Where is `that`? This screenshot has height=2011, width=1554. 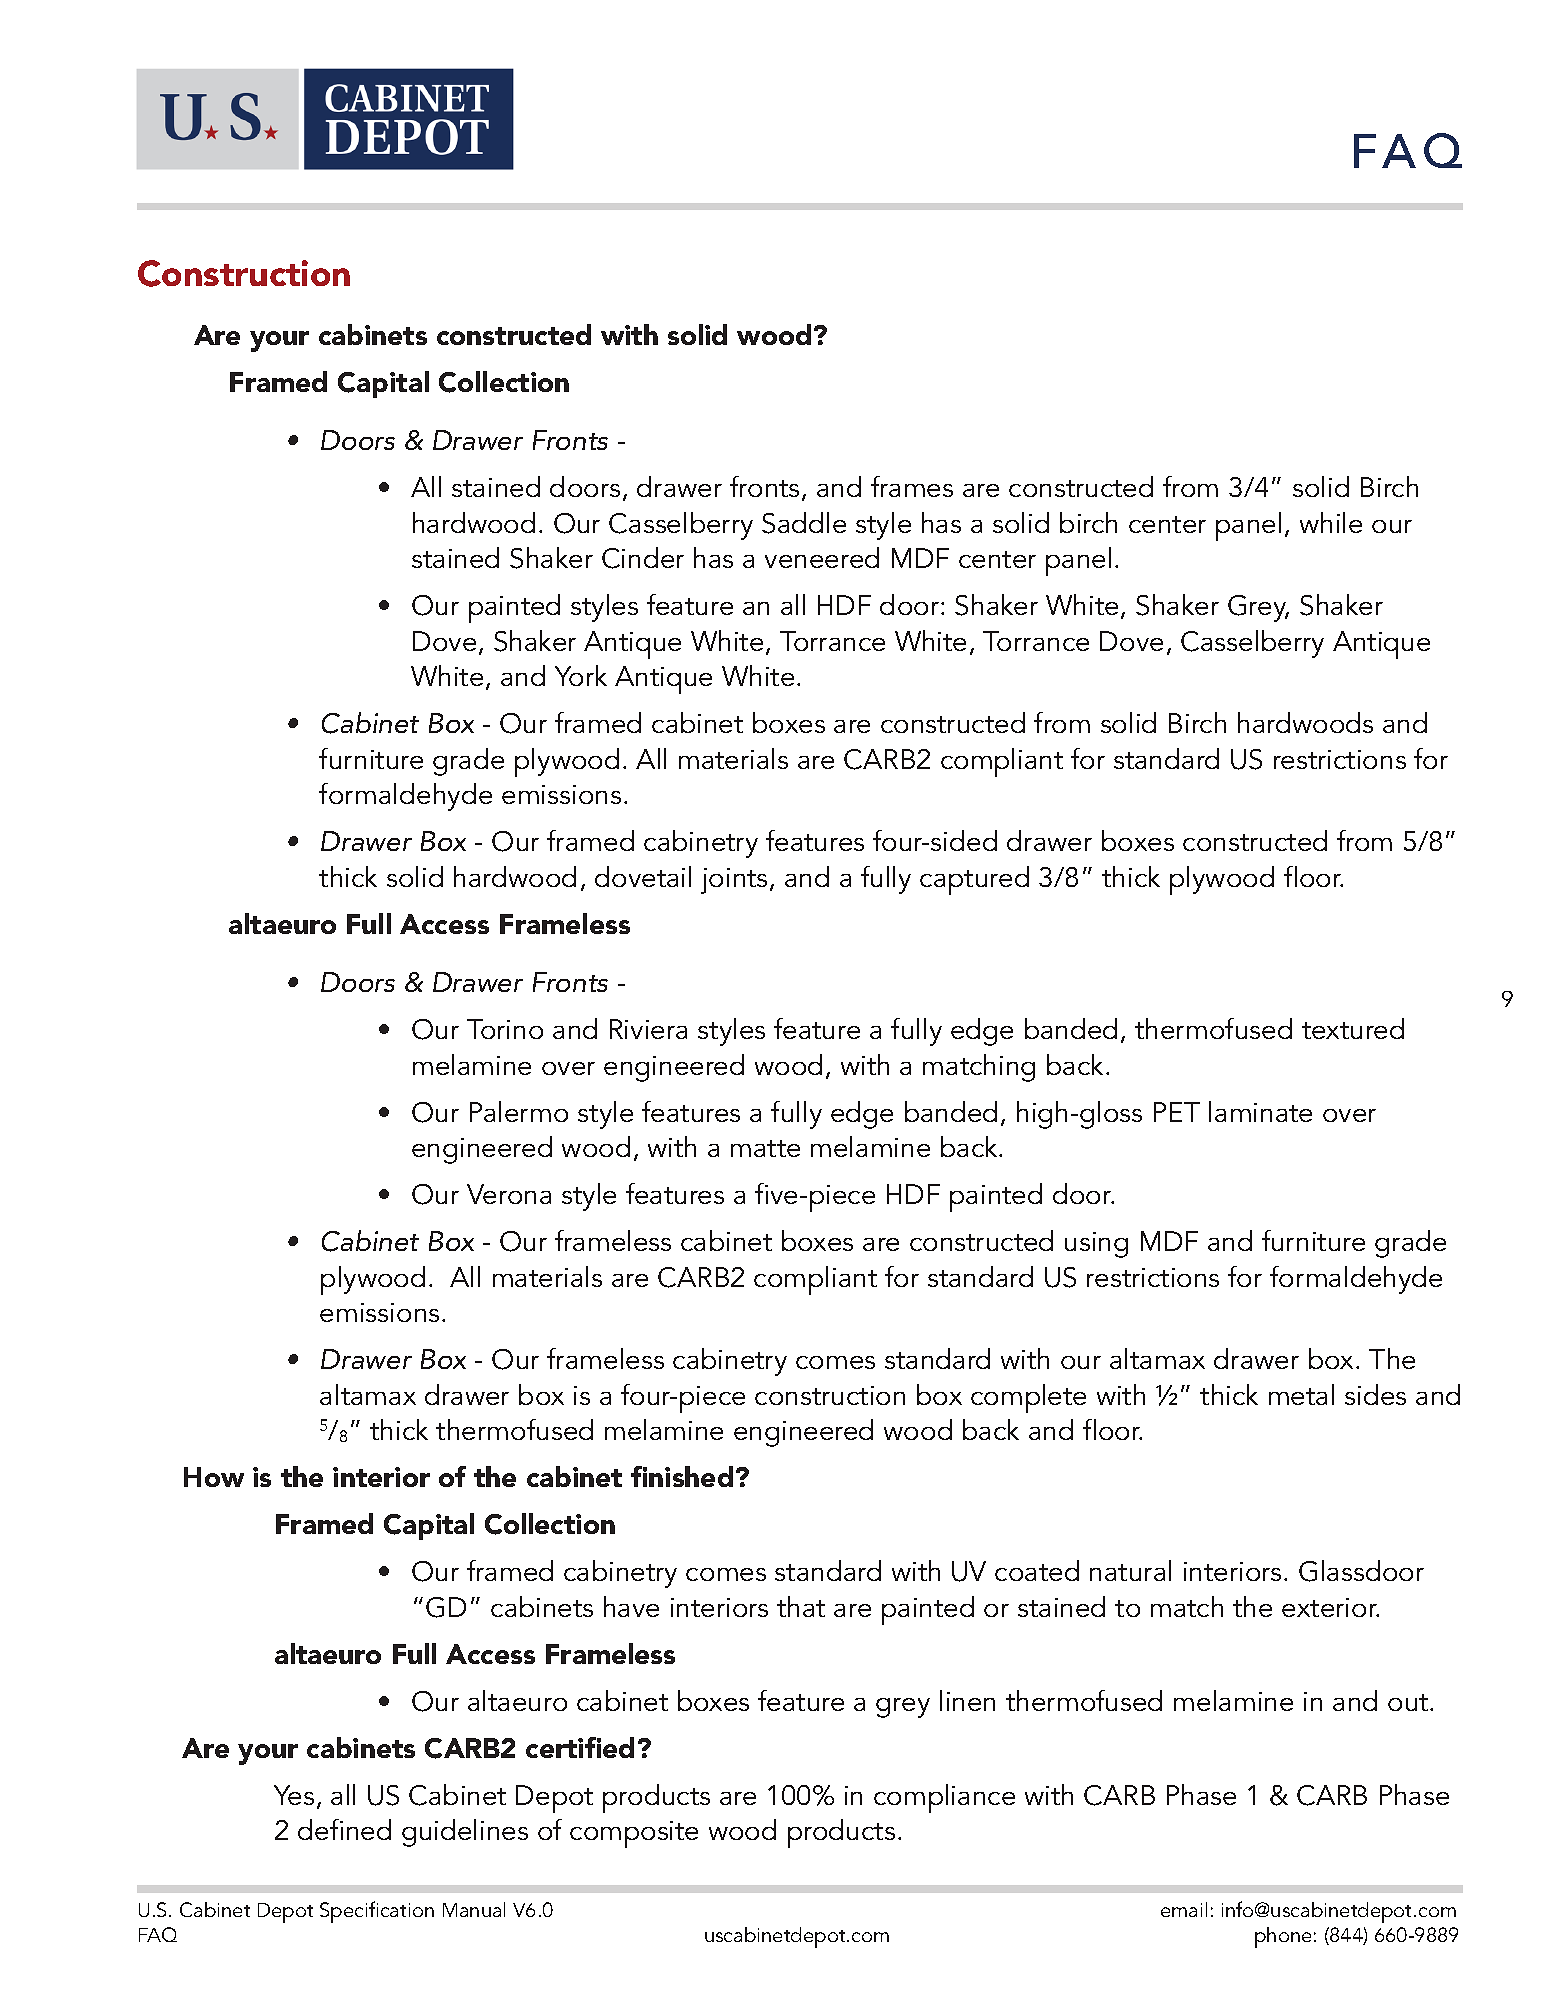
that is located at coordinates (801, 1606).
